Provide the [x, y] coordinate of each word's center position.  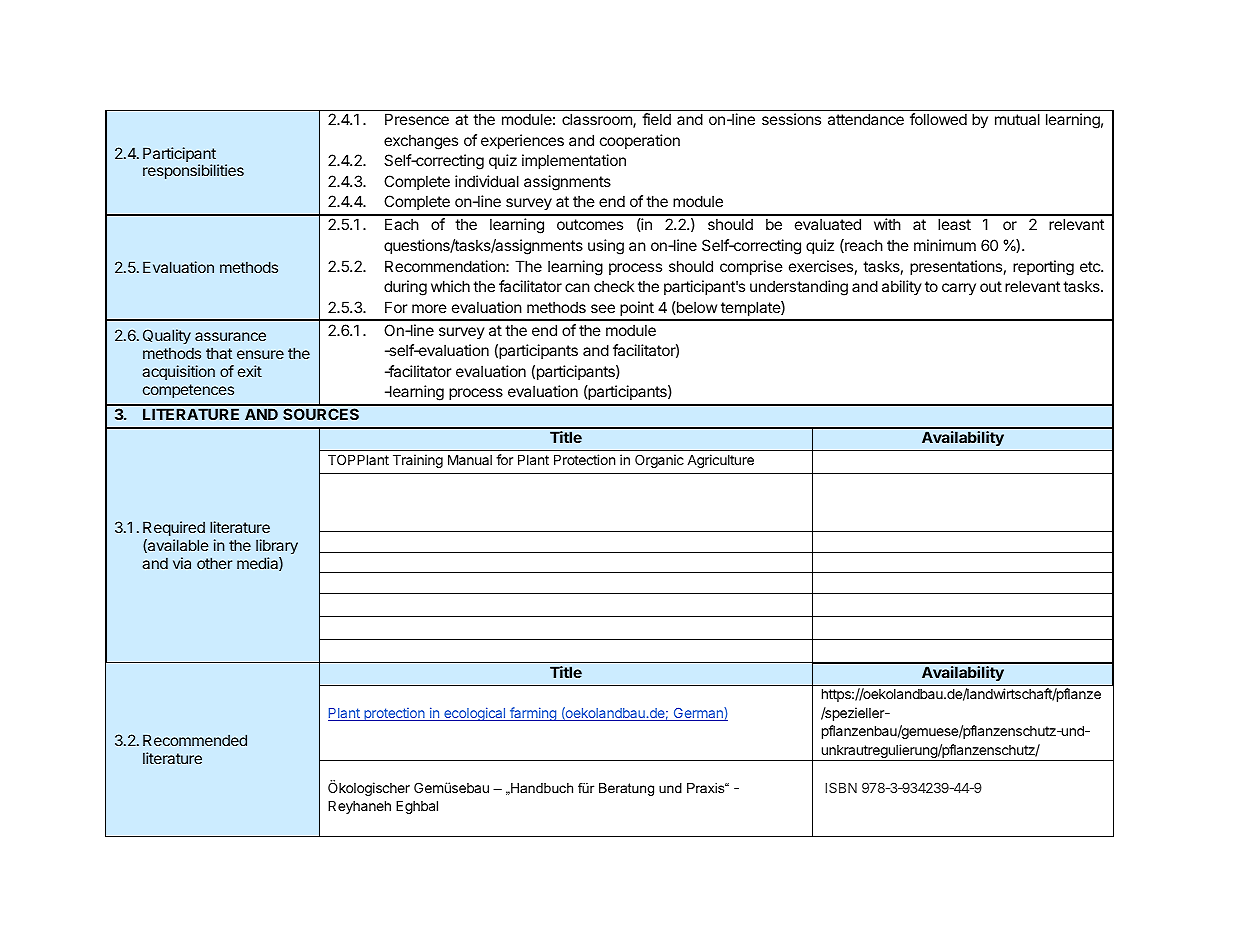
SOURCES [321, 414]
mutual [1017, 119]
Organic [659, 461]
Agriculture [720, 461]
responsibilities [193, 171]
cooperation [640, 141]
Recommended [195, 740]
